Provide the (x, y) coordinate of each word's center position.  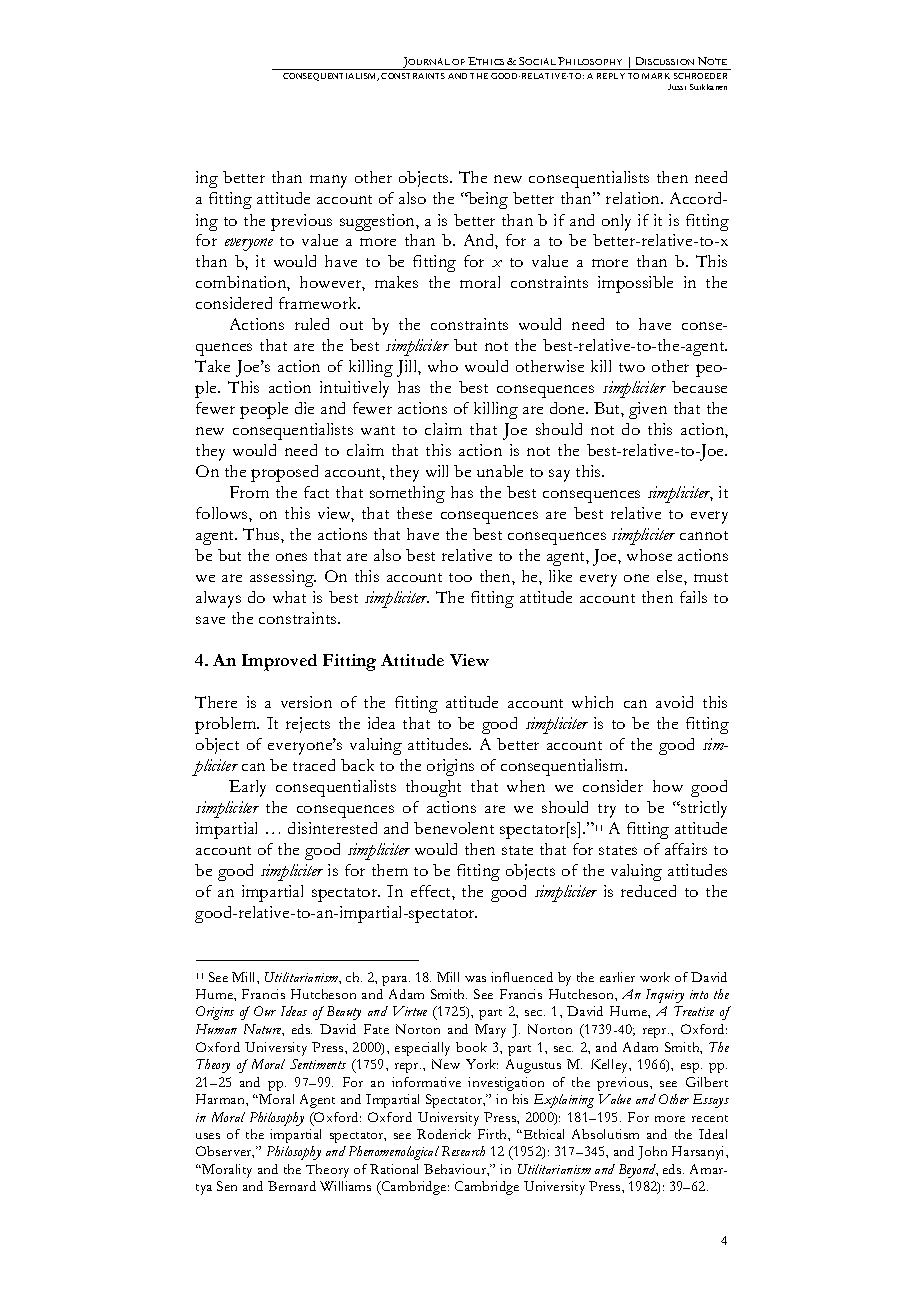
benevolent (454, 828)
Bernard (292, 1186)
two (632, 367)
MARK (656, 76)
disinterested (332, 828)
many (328, 181)
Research (463, 1151)
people (264, 410)
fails (693, 597)
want (378, 430)
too (460, 577)
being (487, 200)
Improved (279, 662)
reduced (648, 891)
